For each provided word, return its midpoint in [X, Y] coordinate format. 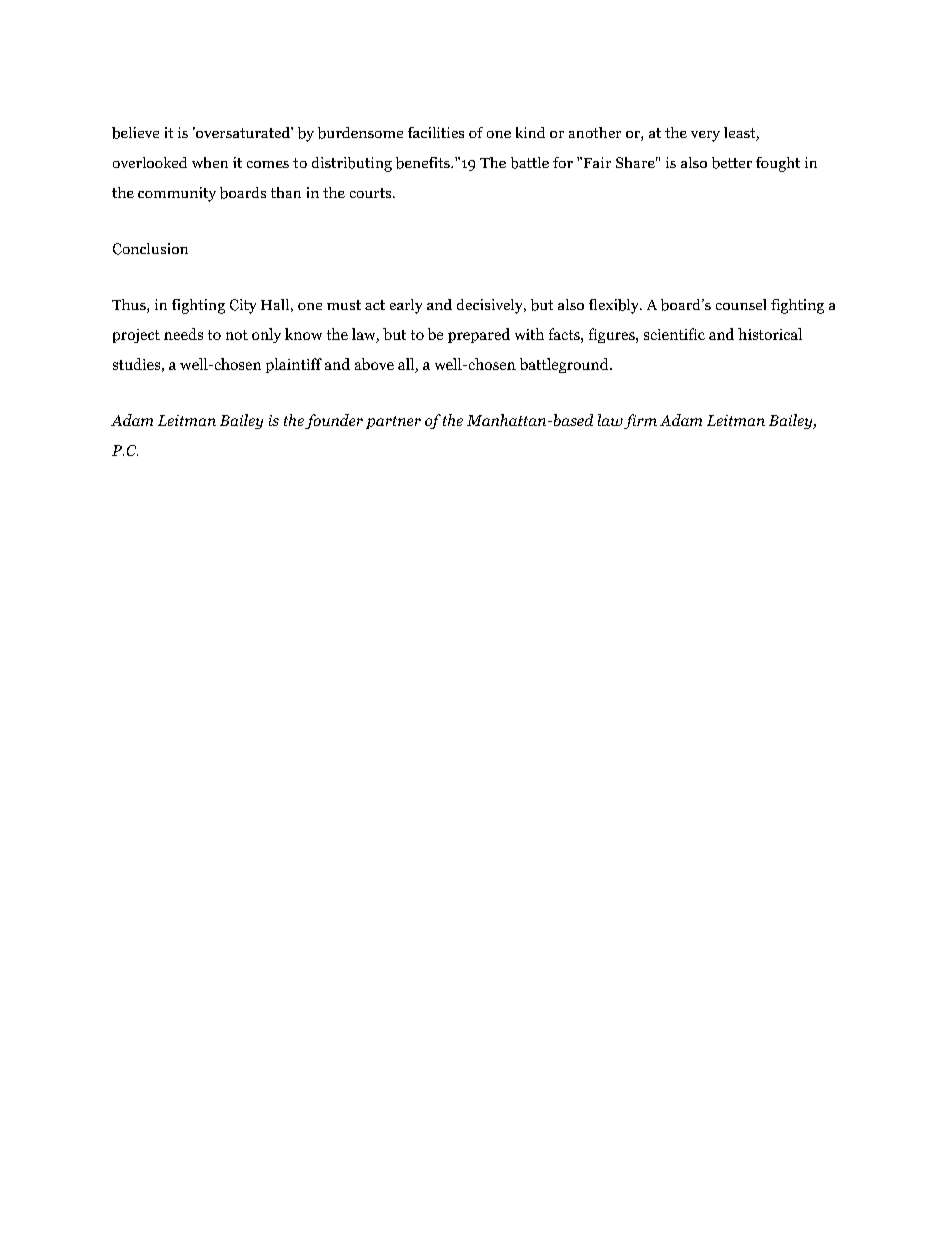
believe [135, 133]
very [705, 136]
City [243, 306]
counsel [741, 304]
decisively [491, 306]
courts [372, 193]
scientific [674, 334]
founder [334, 421]
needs [183, 334]
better [732, 163]
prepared [479, 335]
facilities [436, 132]
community [177, 194]
